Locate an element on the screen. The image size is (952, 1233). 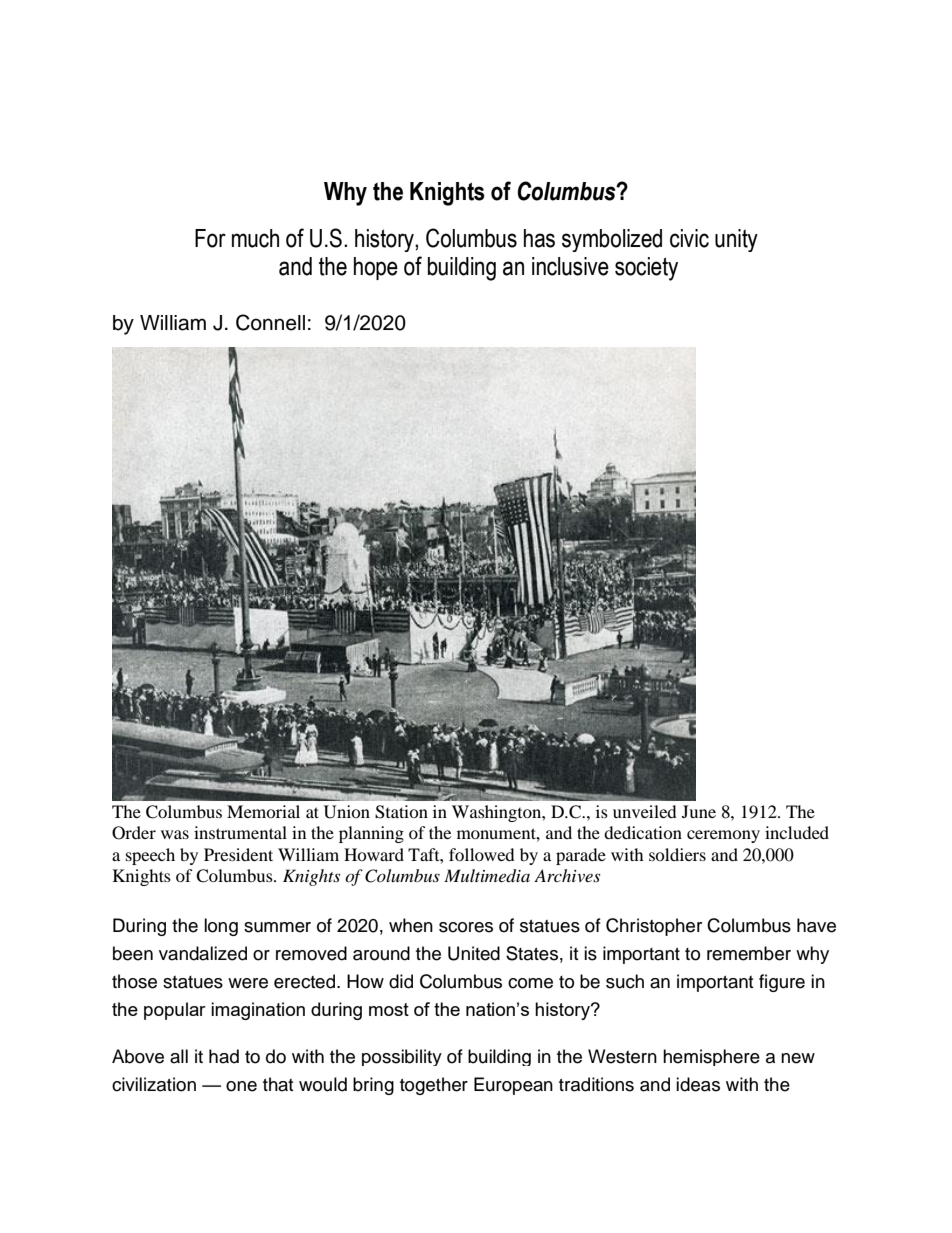
June is located at coordinates (699, 811).
